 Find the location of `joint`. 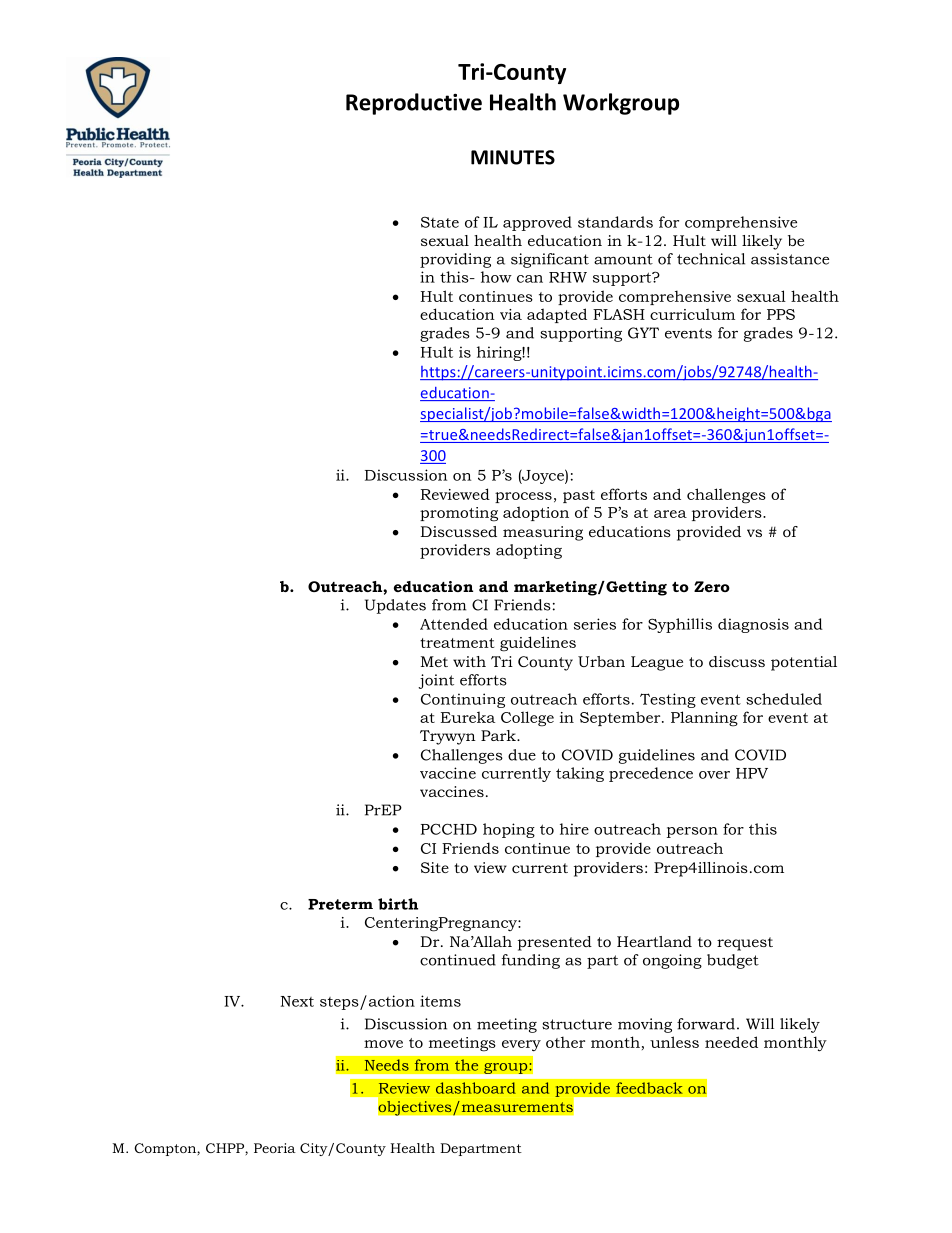

joint is located at coordinates (436, 681).
